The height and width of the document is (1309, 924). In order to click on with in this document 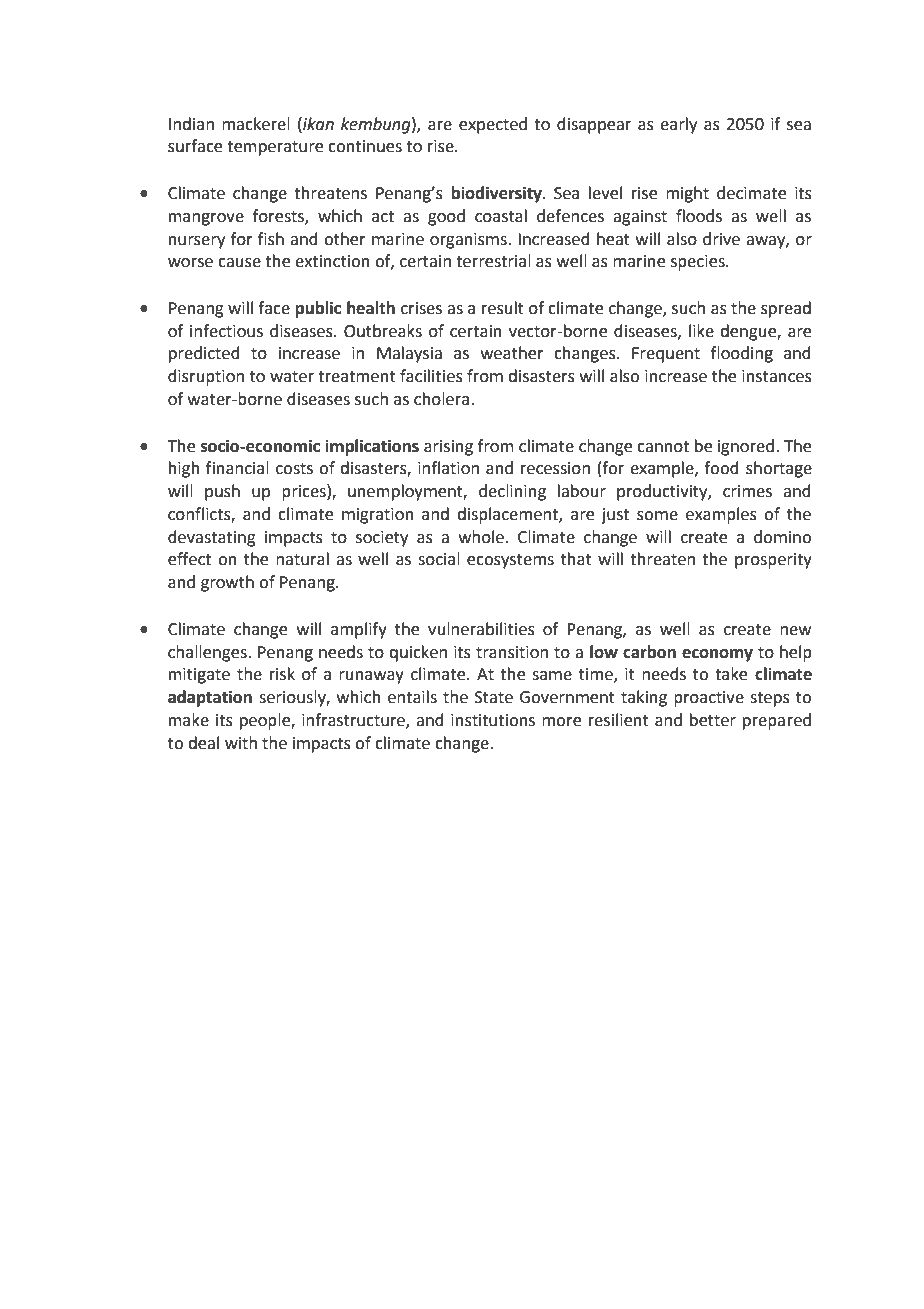, I will do `click(241, 743)`.
